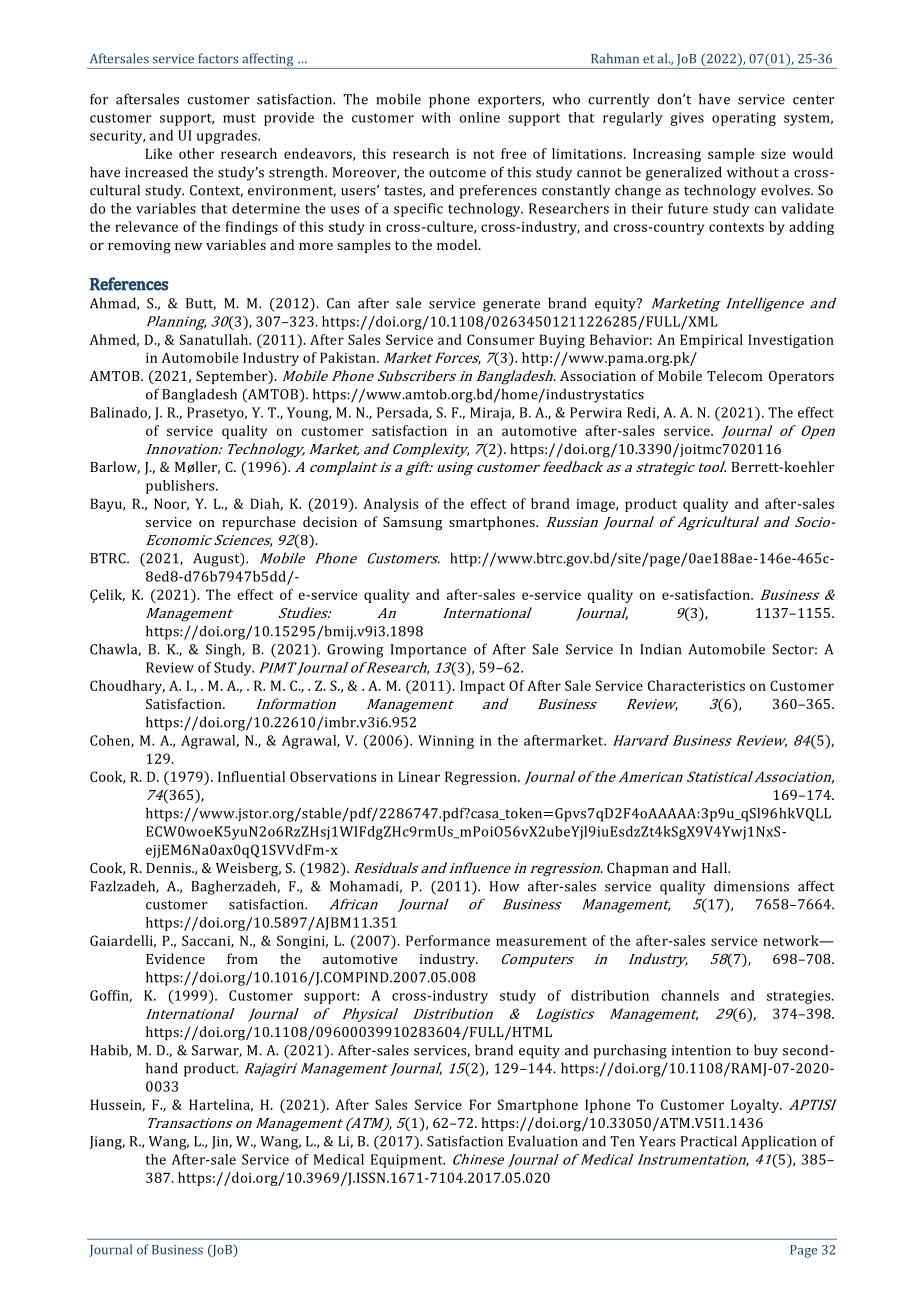 The width and height of the document is (924, 1308). What do you see at coordinates (259, 523) in the document?
I see `repurchase` at bounding box center [259, 523].
